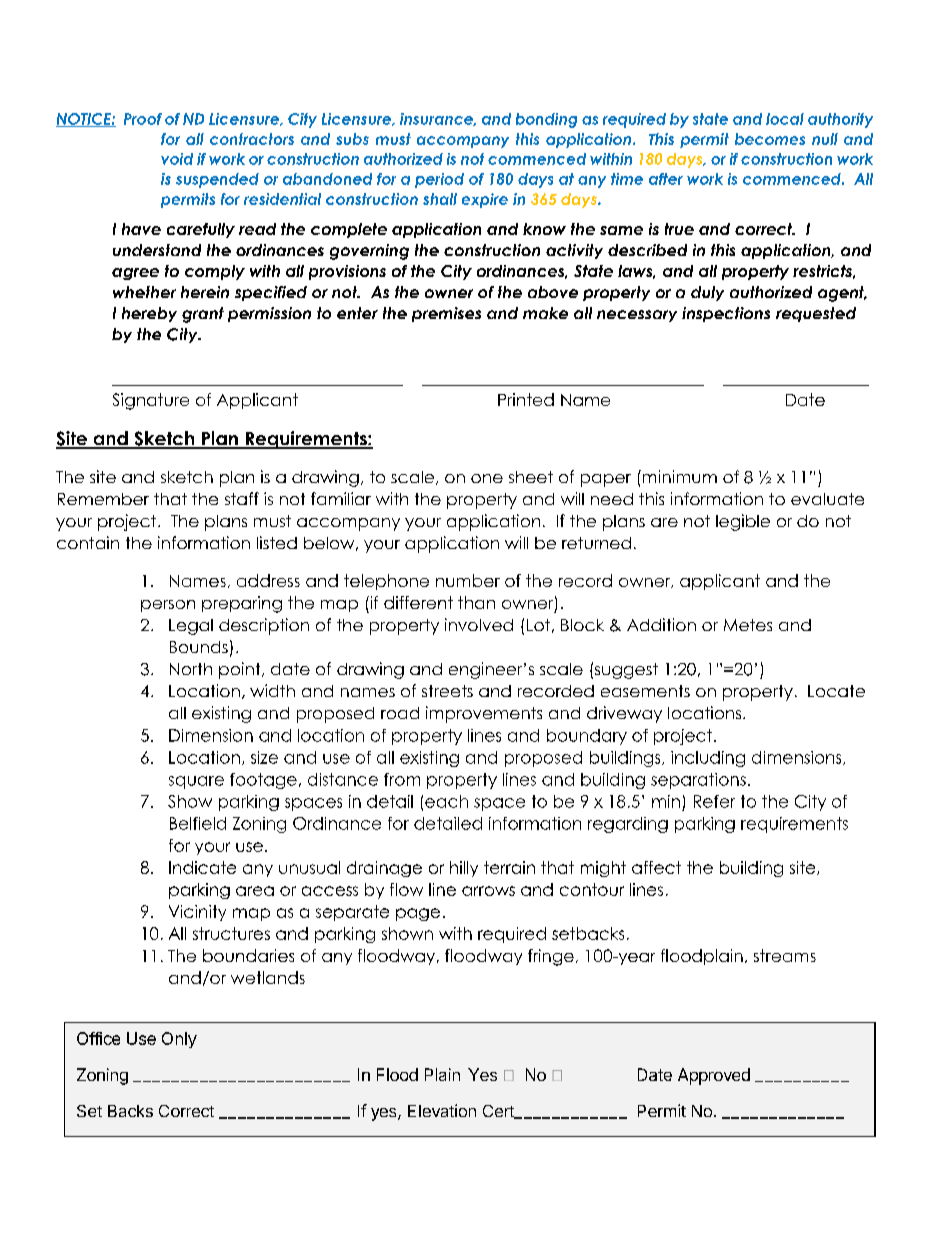 This image has height=1233, width=952. I want to click on Approved, so click(714, 1076).
